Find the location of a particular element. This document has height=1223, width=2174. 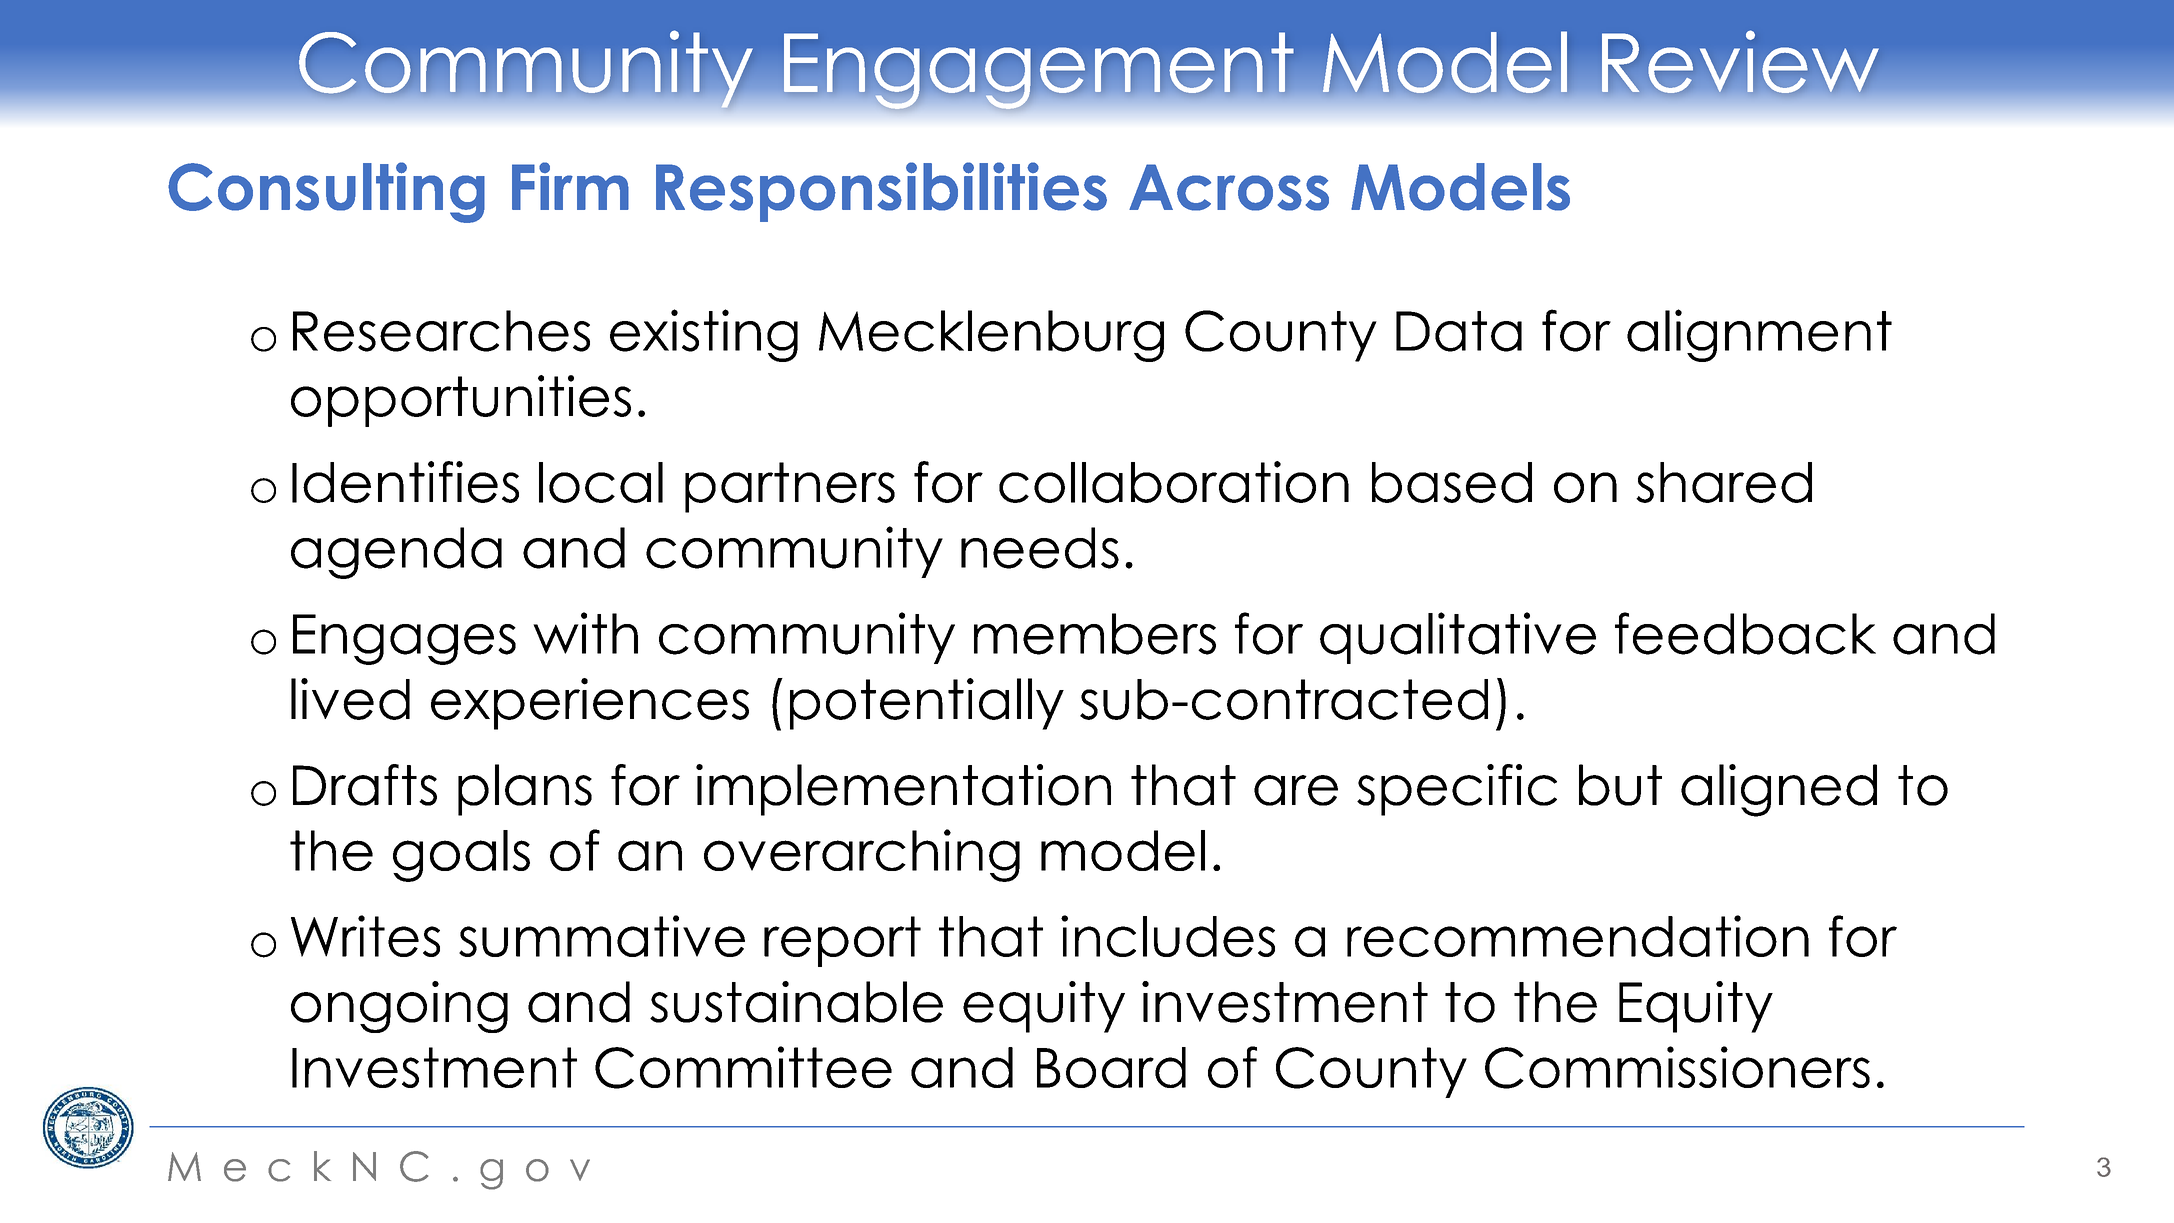

Commissioners is located at coordinates (1677, 1067).
